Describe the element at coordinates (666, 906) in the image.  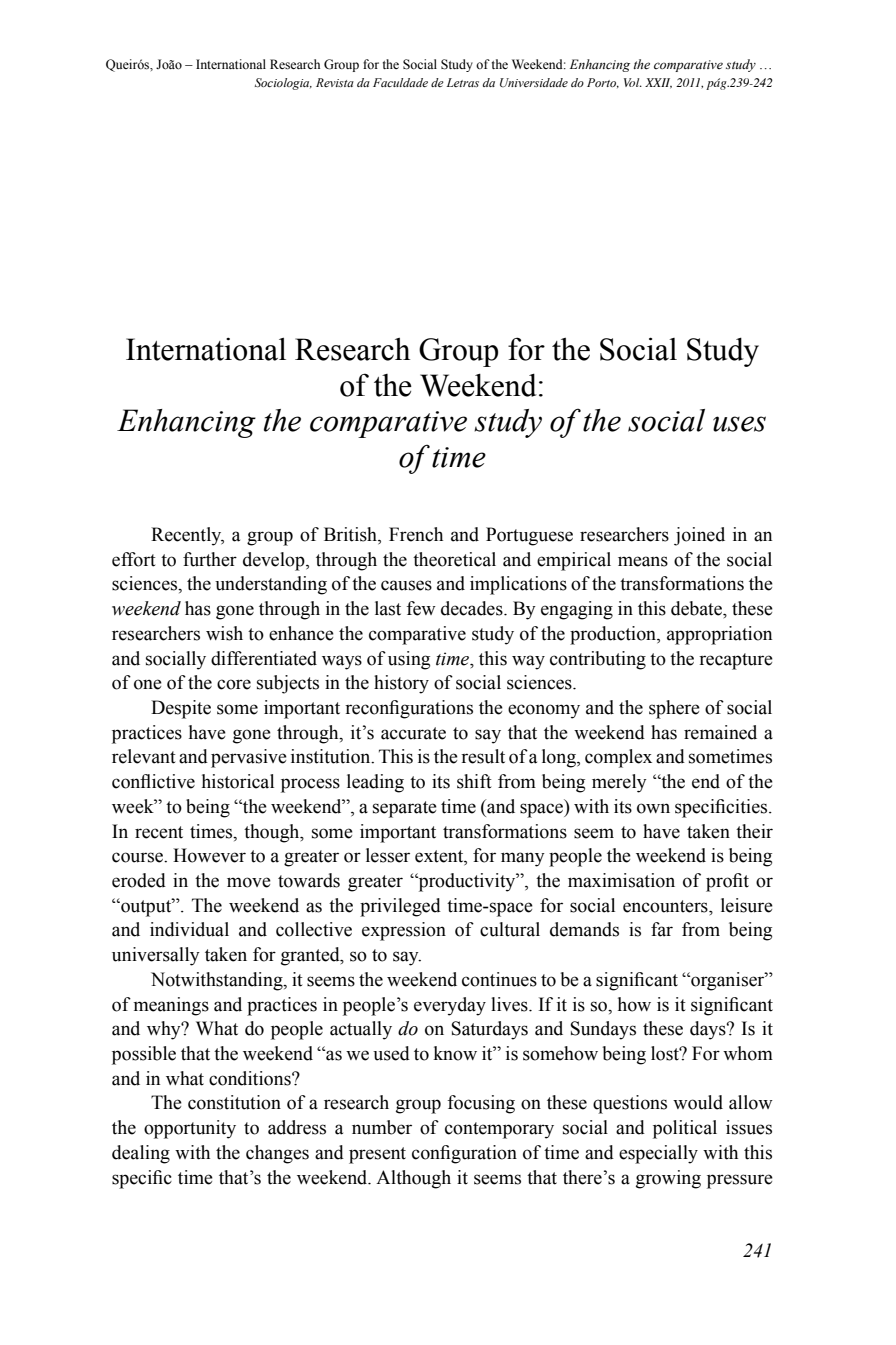
I see `encounters` at that location.
